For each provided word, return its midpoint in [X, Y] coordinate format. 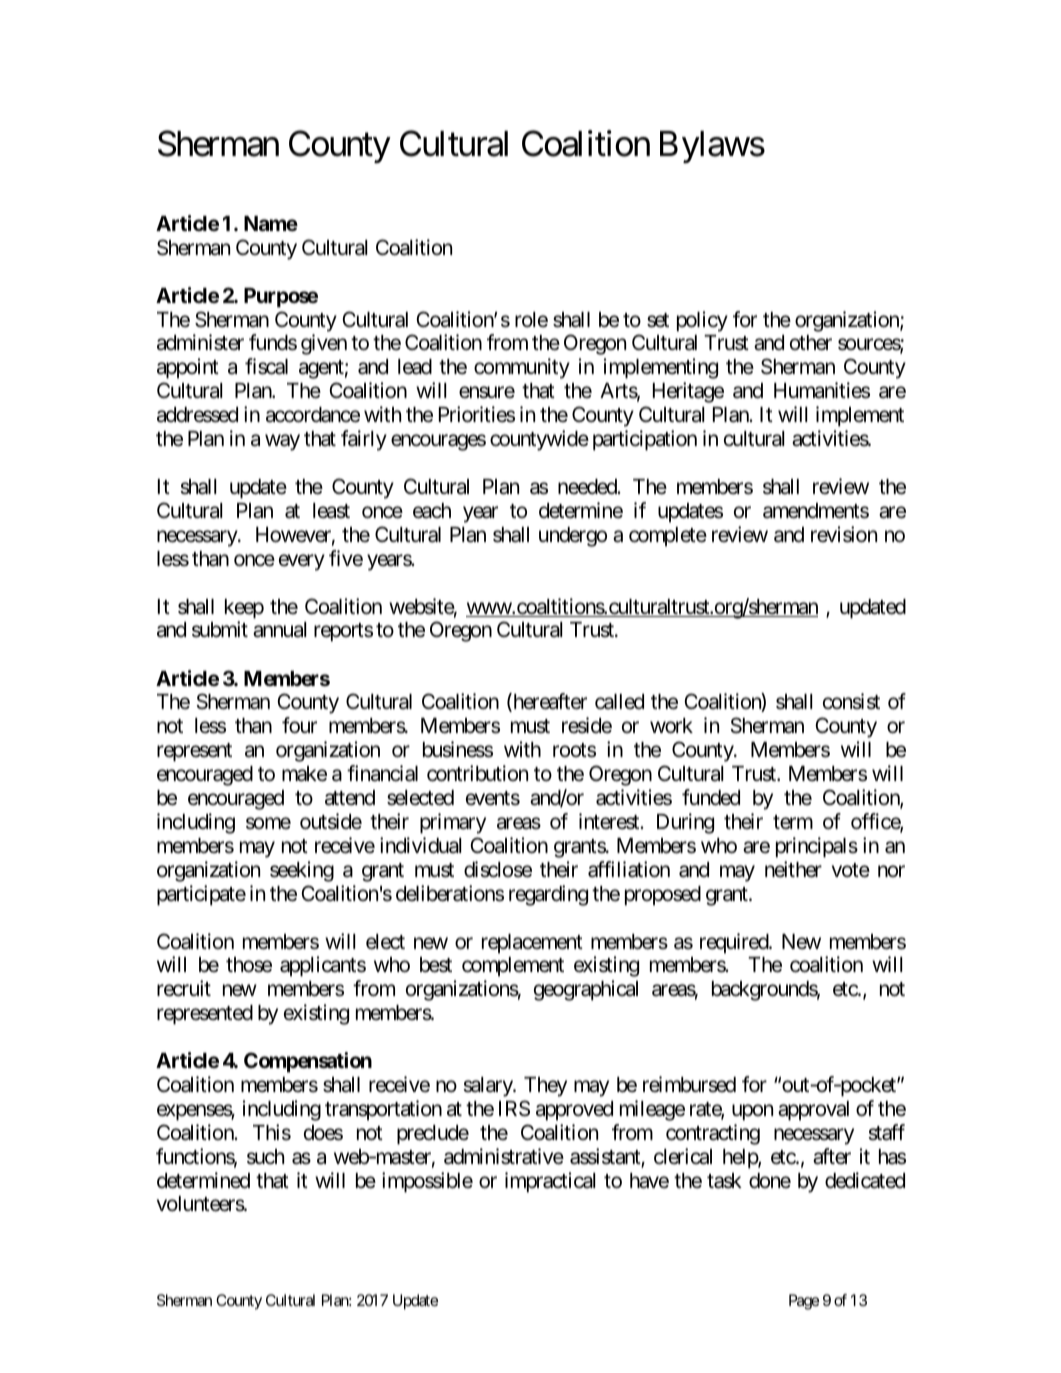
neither [793, 869]
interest [610, 821]
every [302, 562]
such [265, 1157]
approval [813, 1111]
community [522, 368]
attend [350, 798]
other [811, 343]
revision [844, 534]
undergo [573, 537]
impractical [550, 1182]
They [545, 1087]
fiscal [266, 366]
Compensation [308, 1062]
